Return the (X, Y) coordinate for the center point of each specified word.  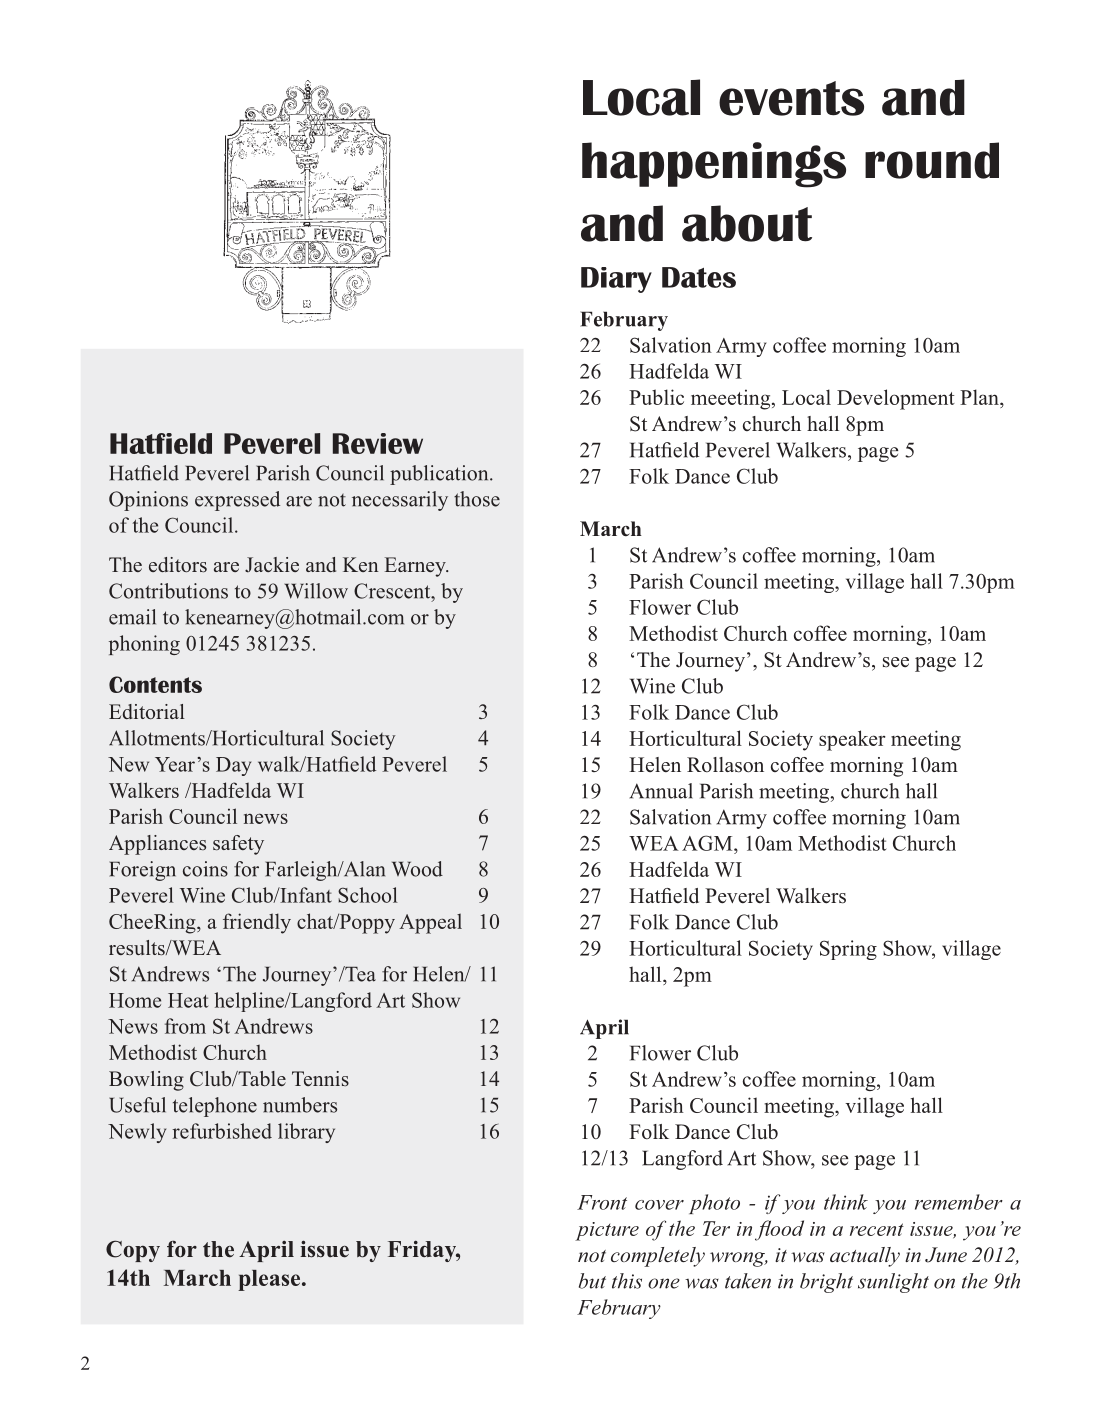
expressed (237, 501)
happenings (714, 165)
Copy (133, 1251)
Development (896, 399)
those (477, 499)
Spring (848, 950)
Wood (417, 869)
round (932, 160)
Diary (616, 280)
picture (607, 1231)
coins (205, 869)
